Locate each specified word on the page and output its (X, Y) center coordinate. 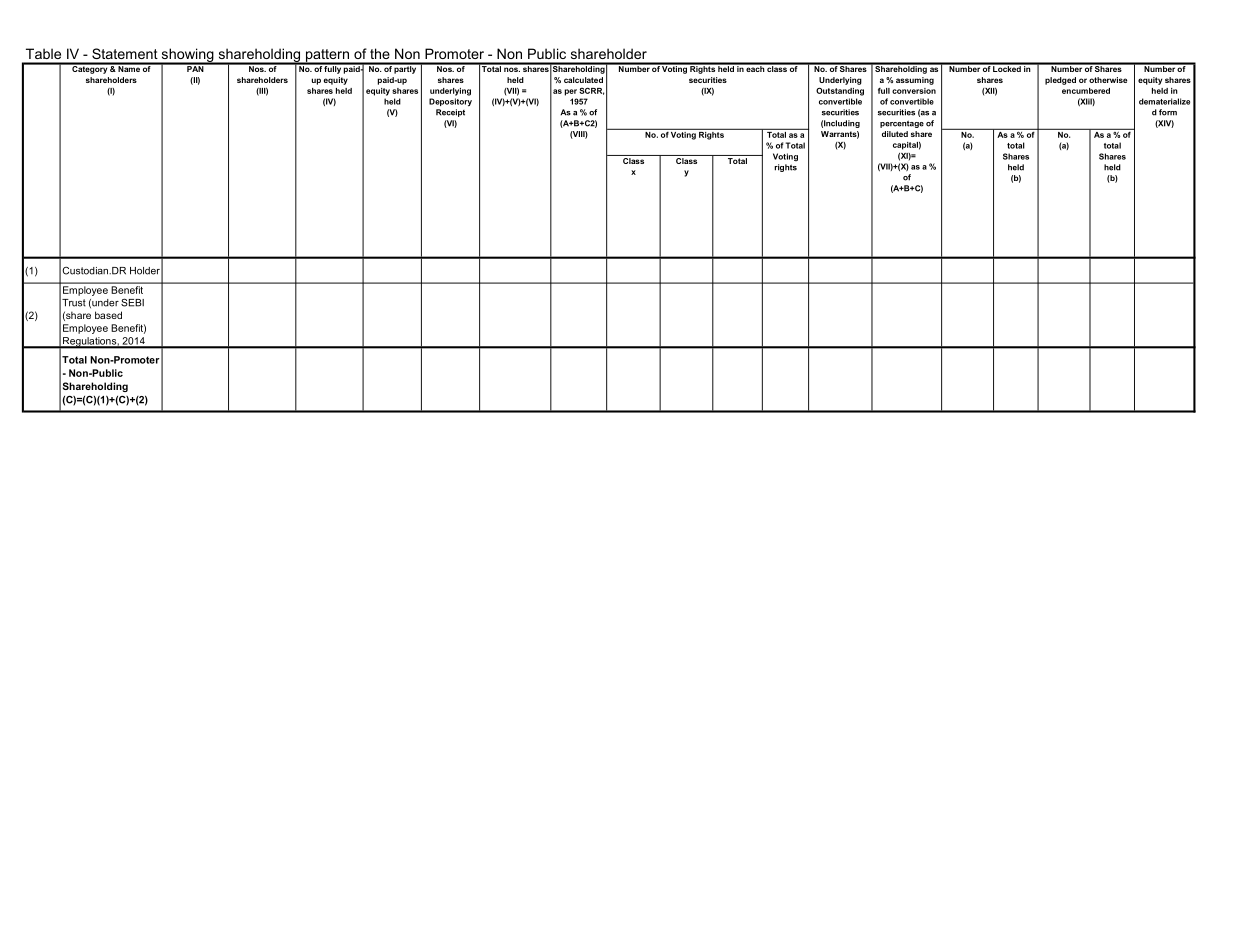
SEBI (132, 302)
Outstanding (840, 91)
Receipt (450, 113)
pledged (1060, 81)
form (1168, 112)
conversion (914, 91)
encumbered (1086, 91)
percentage (902, 124)
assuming (915, 81)
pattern (327, 56)
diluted (895, 134)
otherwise (1108, 80)
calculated (583, 80)
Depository (450, 102)
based (108, 315)
